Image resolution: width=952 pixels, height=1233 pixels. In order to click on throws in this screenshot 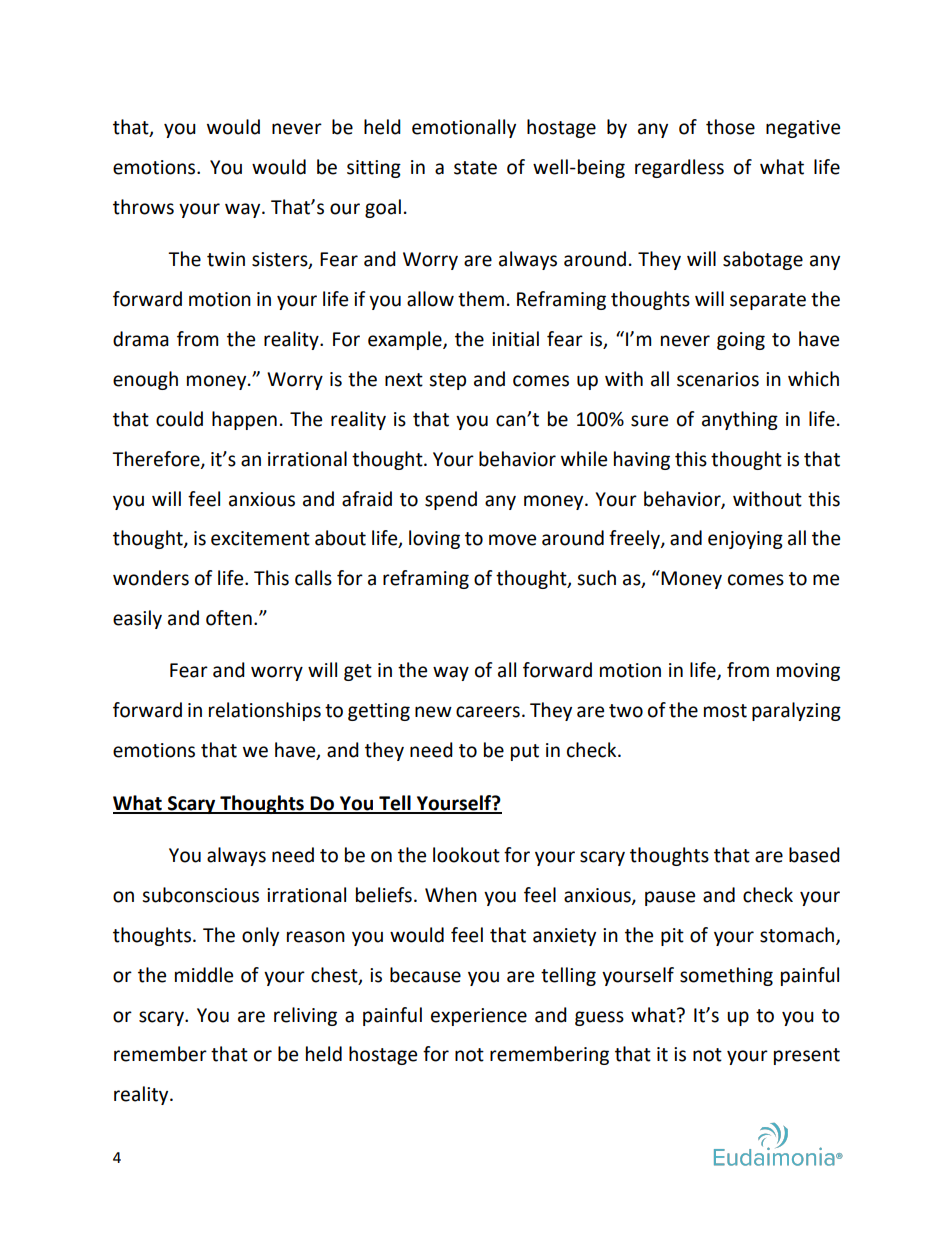, I will do `click(143, 207)`.
